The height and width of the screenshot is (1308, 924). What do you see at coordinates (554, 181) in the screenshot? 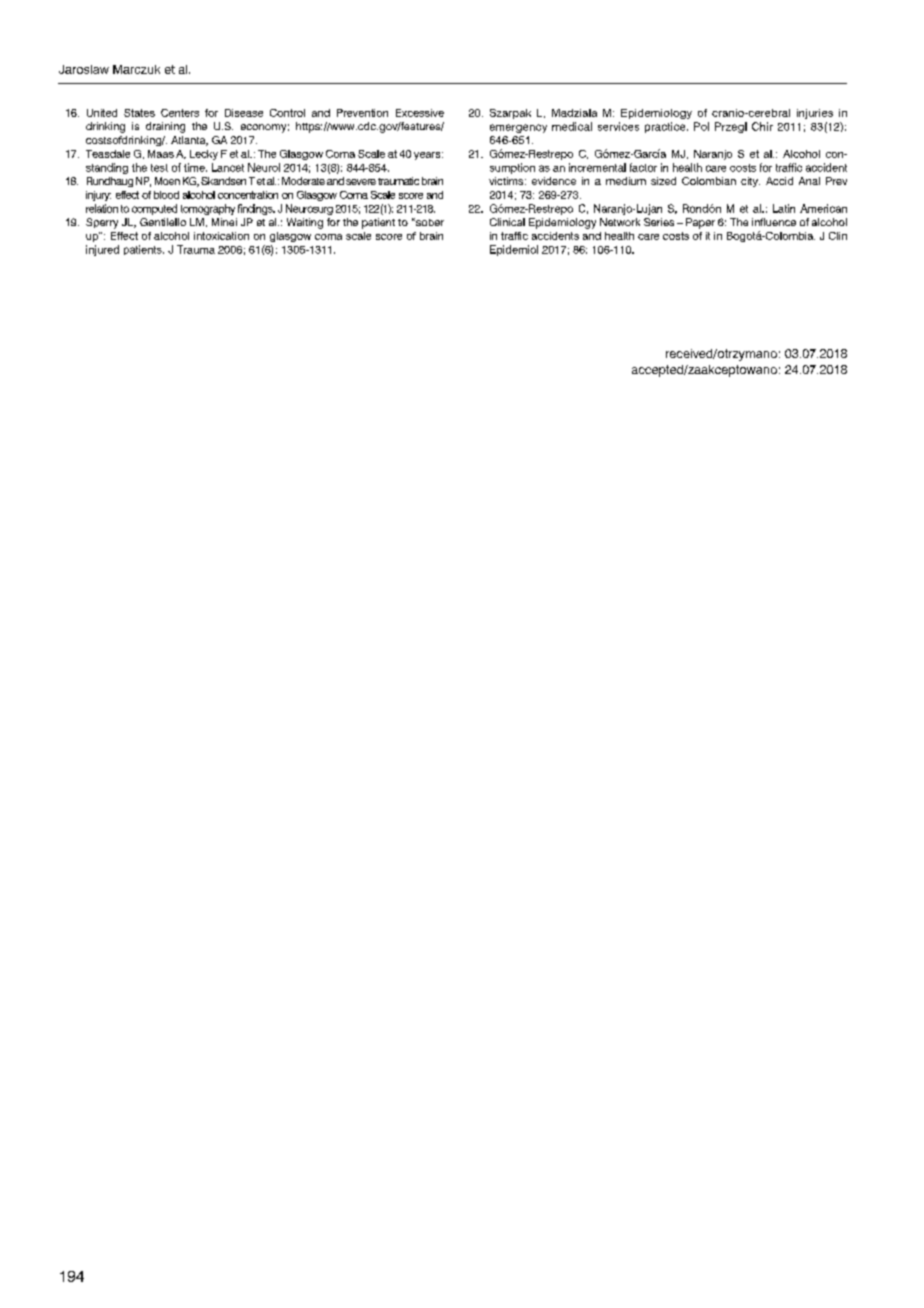
I see `evidence` at bounding box center [554, 181].
